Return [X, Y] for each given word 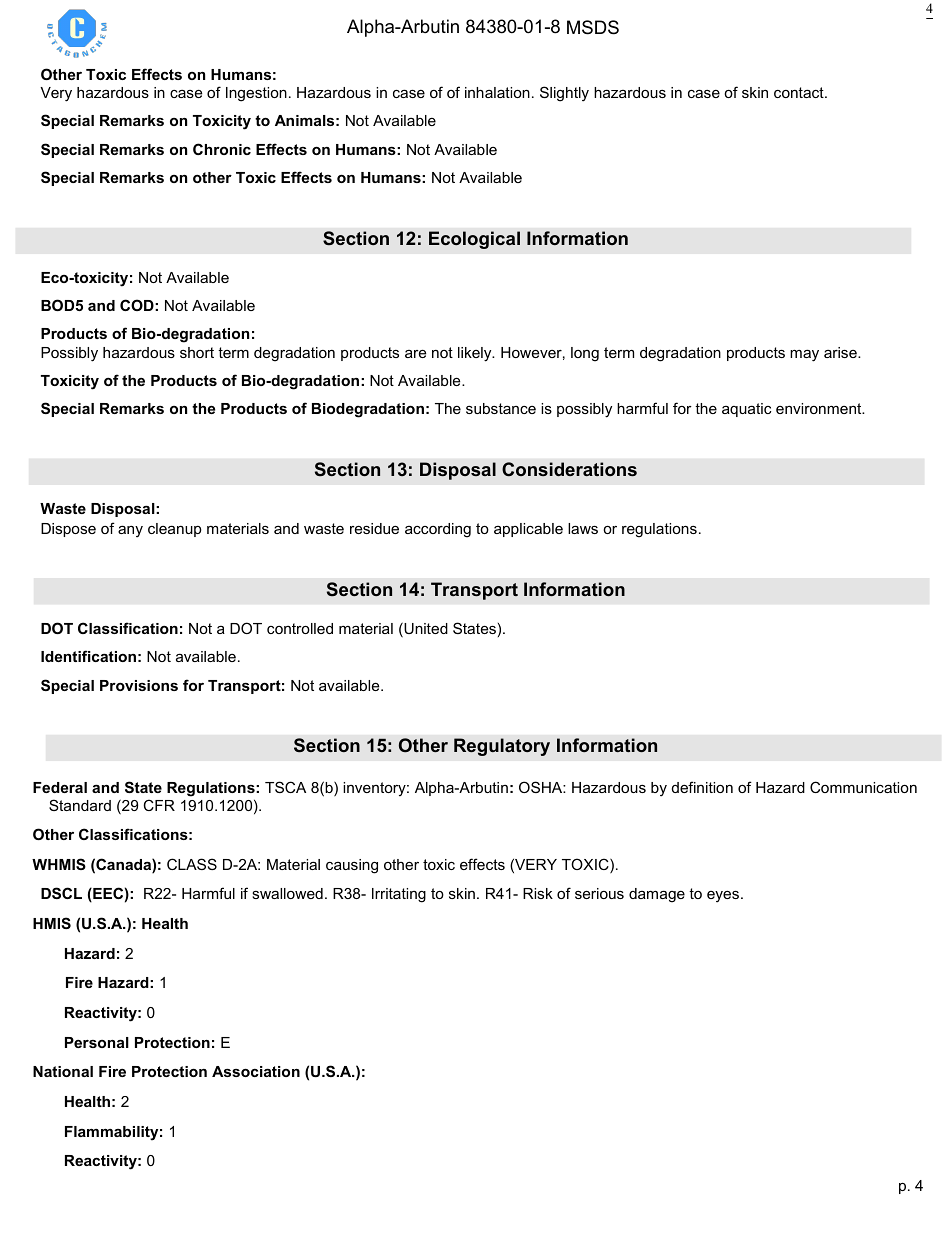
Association [256, 1071]
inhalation [497, 92]
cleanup [175, 530]
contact [800, 92]
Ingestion [256, 94]
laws [583, 528]
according [438, 530]
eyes [724, 896]
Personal [97, 1042]
